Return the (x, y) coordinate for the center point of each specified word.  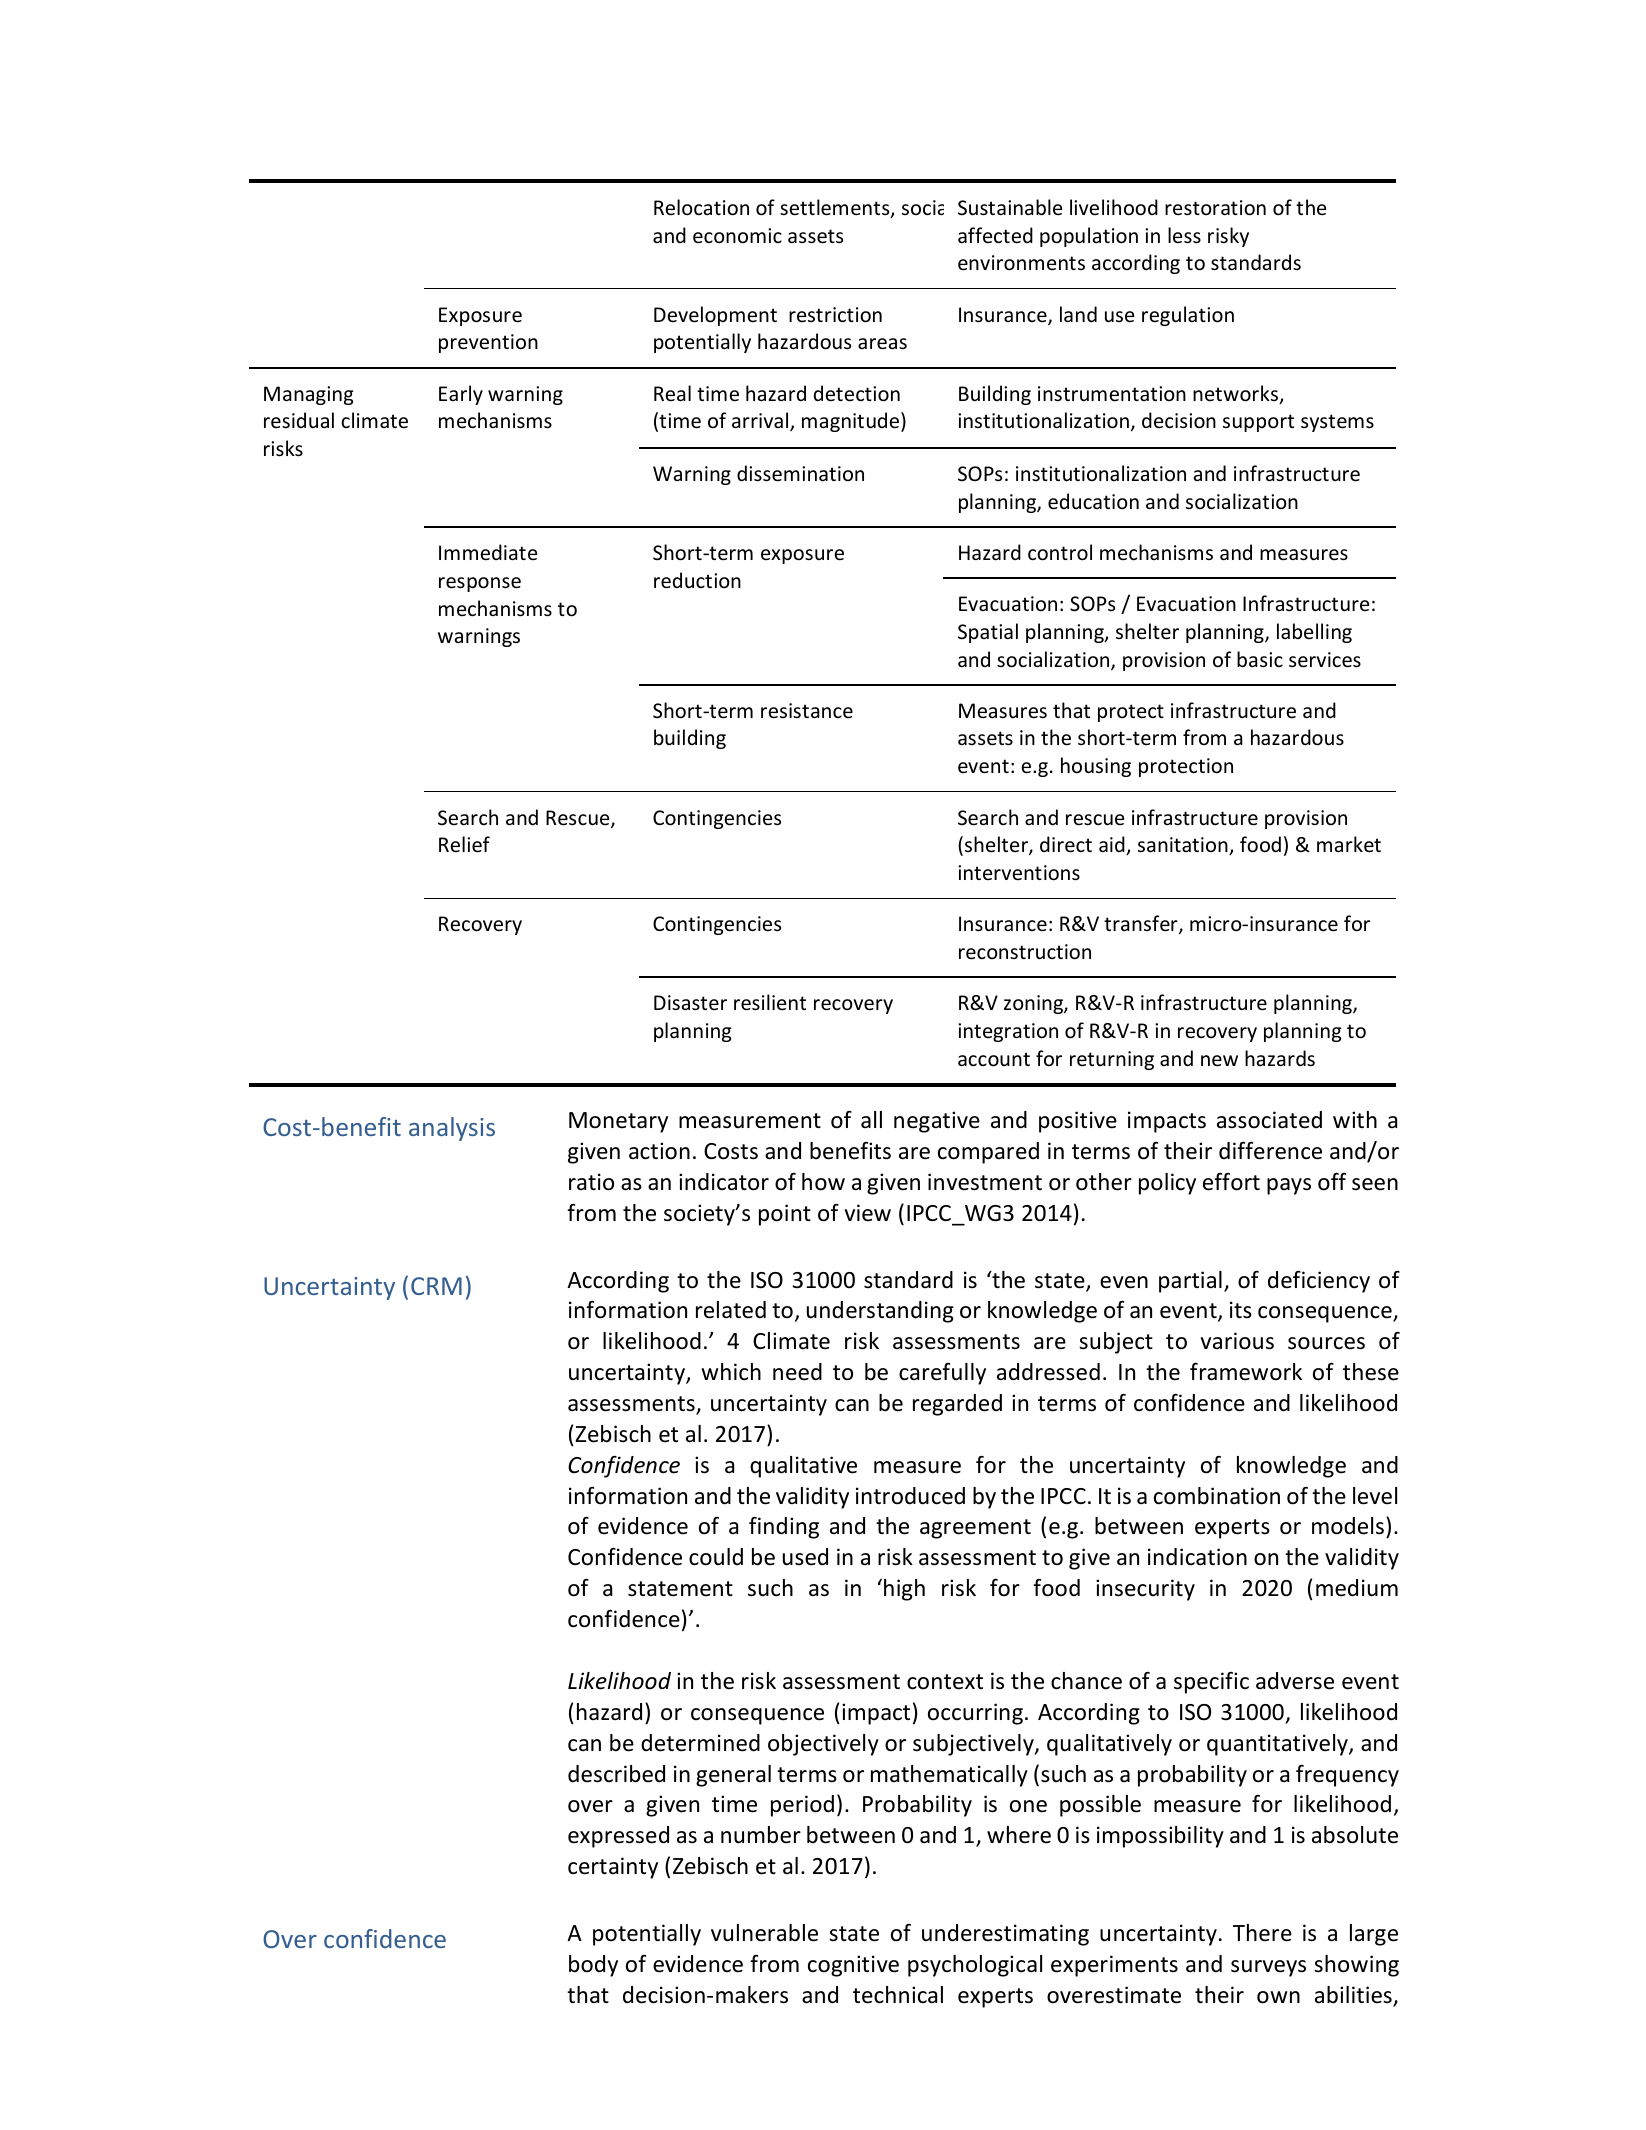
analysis (452, 1129)
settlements (836, 208)
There (1262, 1933)
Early (461, 395)
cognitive (853, 1966)
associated (1269, 1120)
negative (937, 1122)
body (593, 1966)
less (1184, 235)
